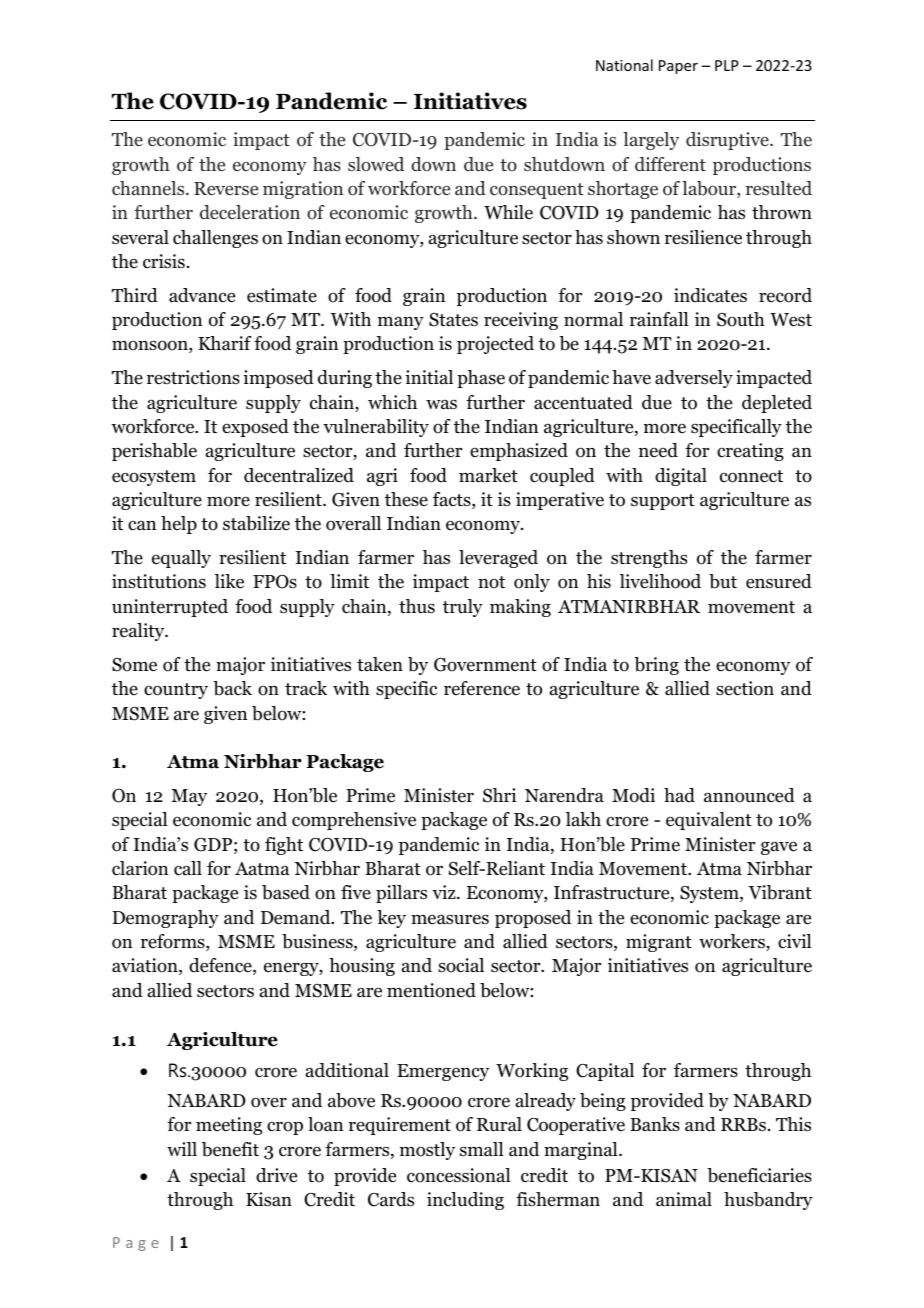 This screenshot has width=924, height=1308. Describe the element at coordinates (482, 1149) in the screenshot. I see `small` at that location.
